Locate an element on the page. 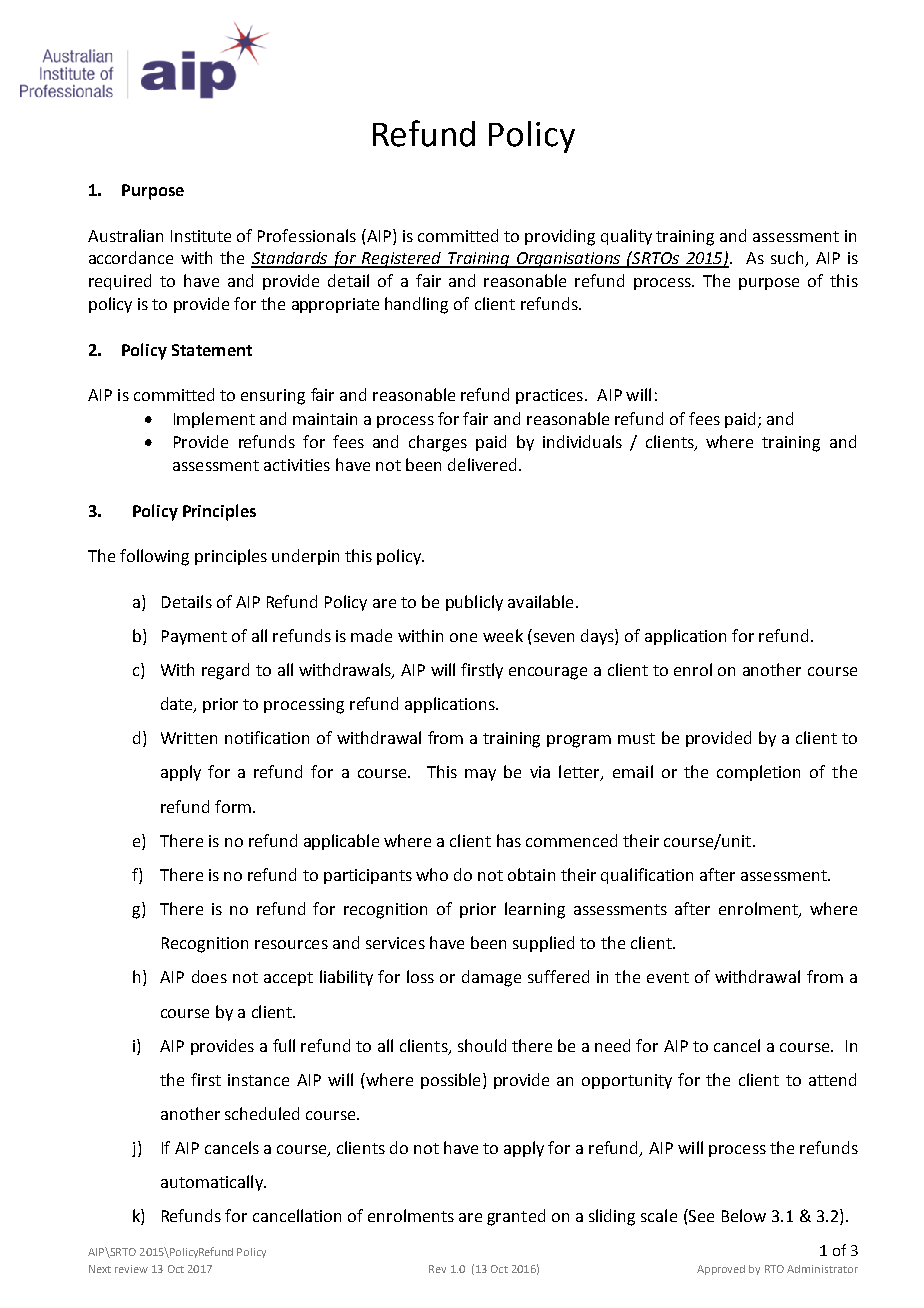 Image resolution: width=924 pixels, height=1308 pixels. granted is located at coordinates (516, 1217).
